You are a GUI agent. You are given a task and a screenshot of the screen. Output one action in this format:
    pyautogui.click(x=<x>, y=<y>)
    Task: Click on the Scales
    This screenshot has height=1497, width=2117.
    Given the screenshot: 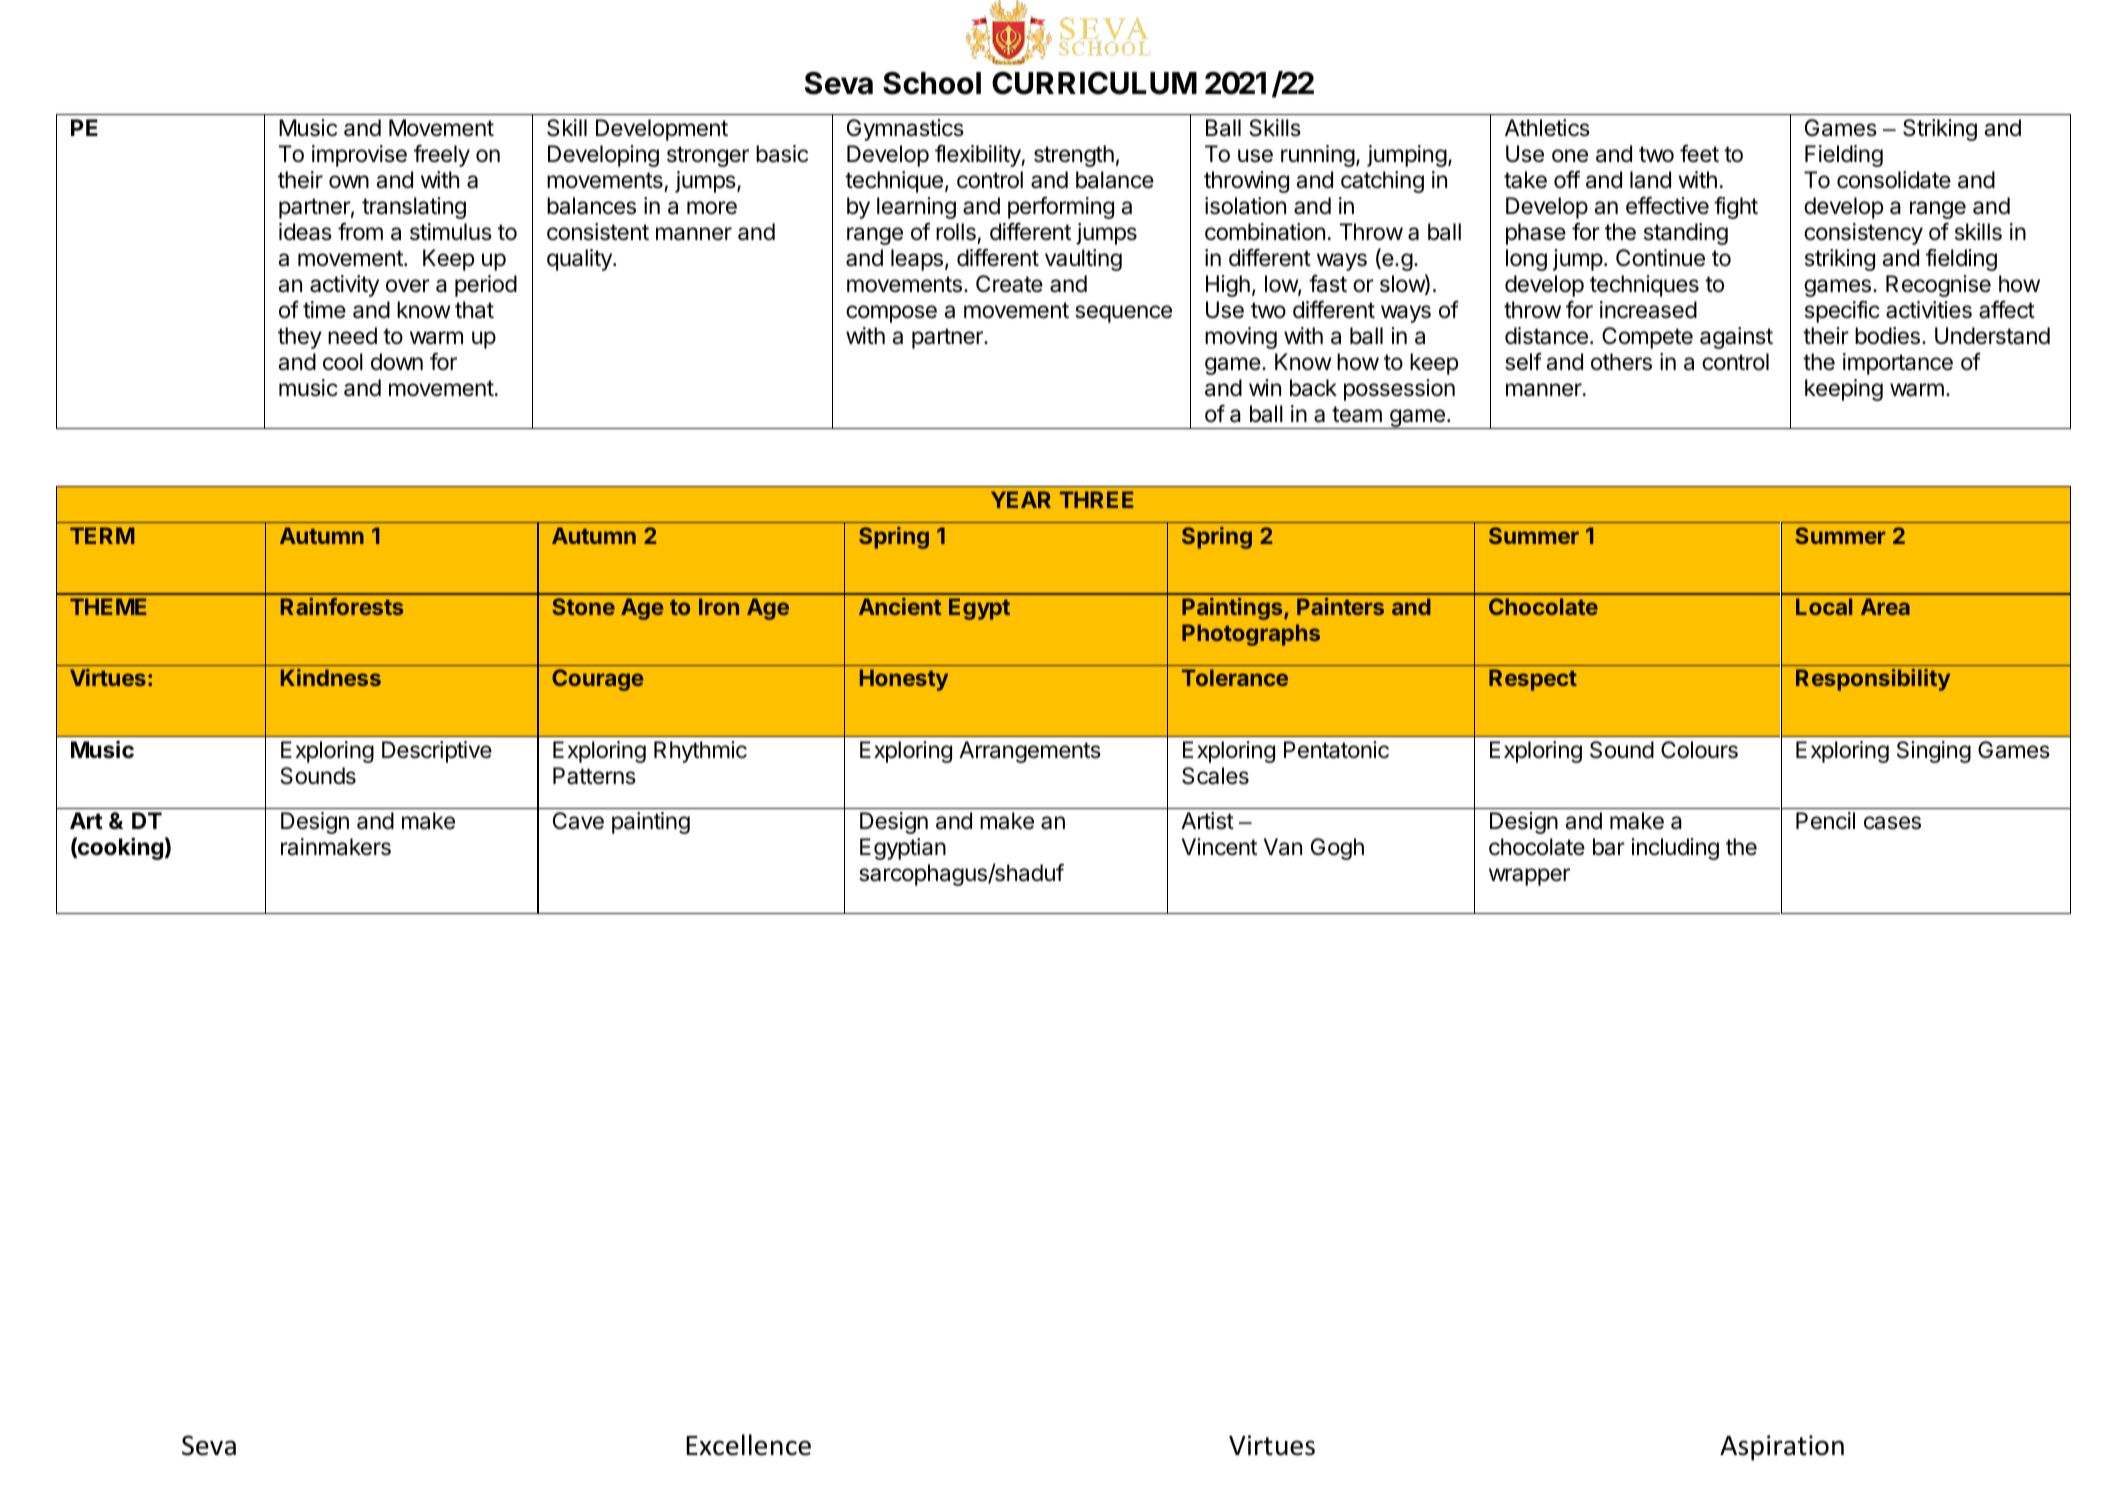 What is the action you would take?
    pyautogui.click(x=1215, y=776)
